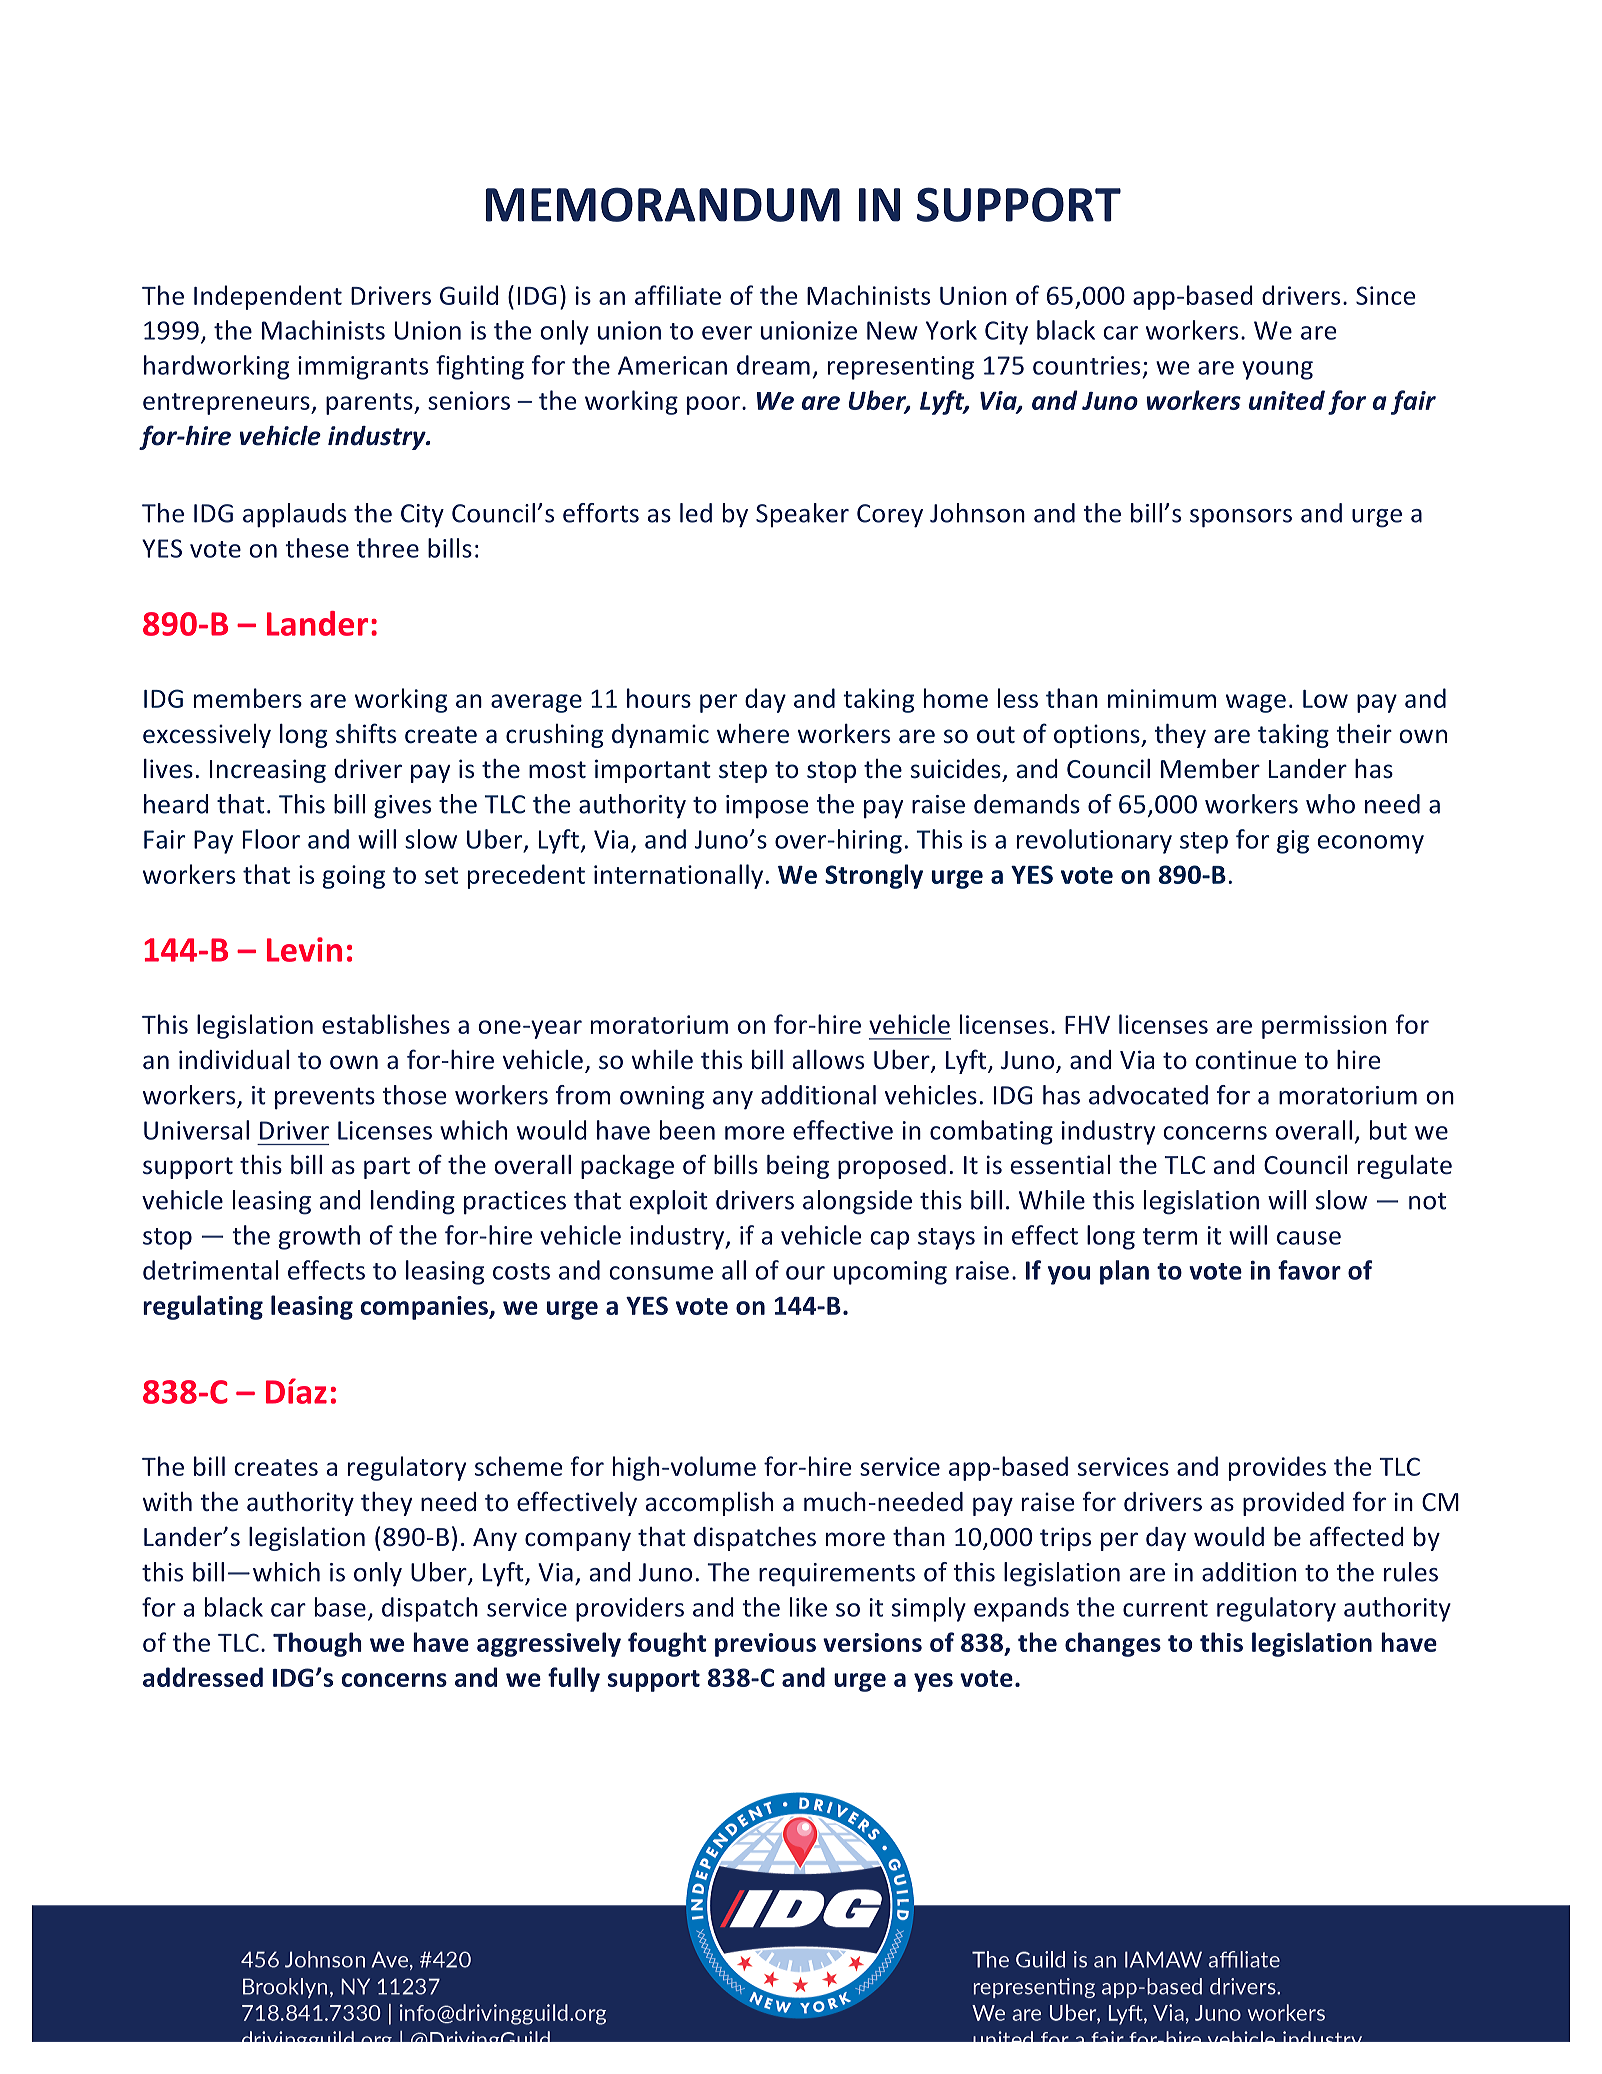 The image size is (1602, 2074). I want to click on affiliate, so click(678, 295).
